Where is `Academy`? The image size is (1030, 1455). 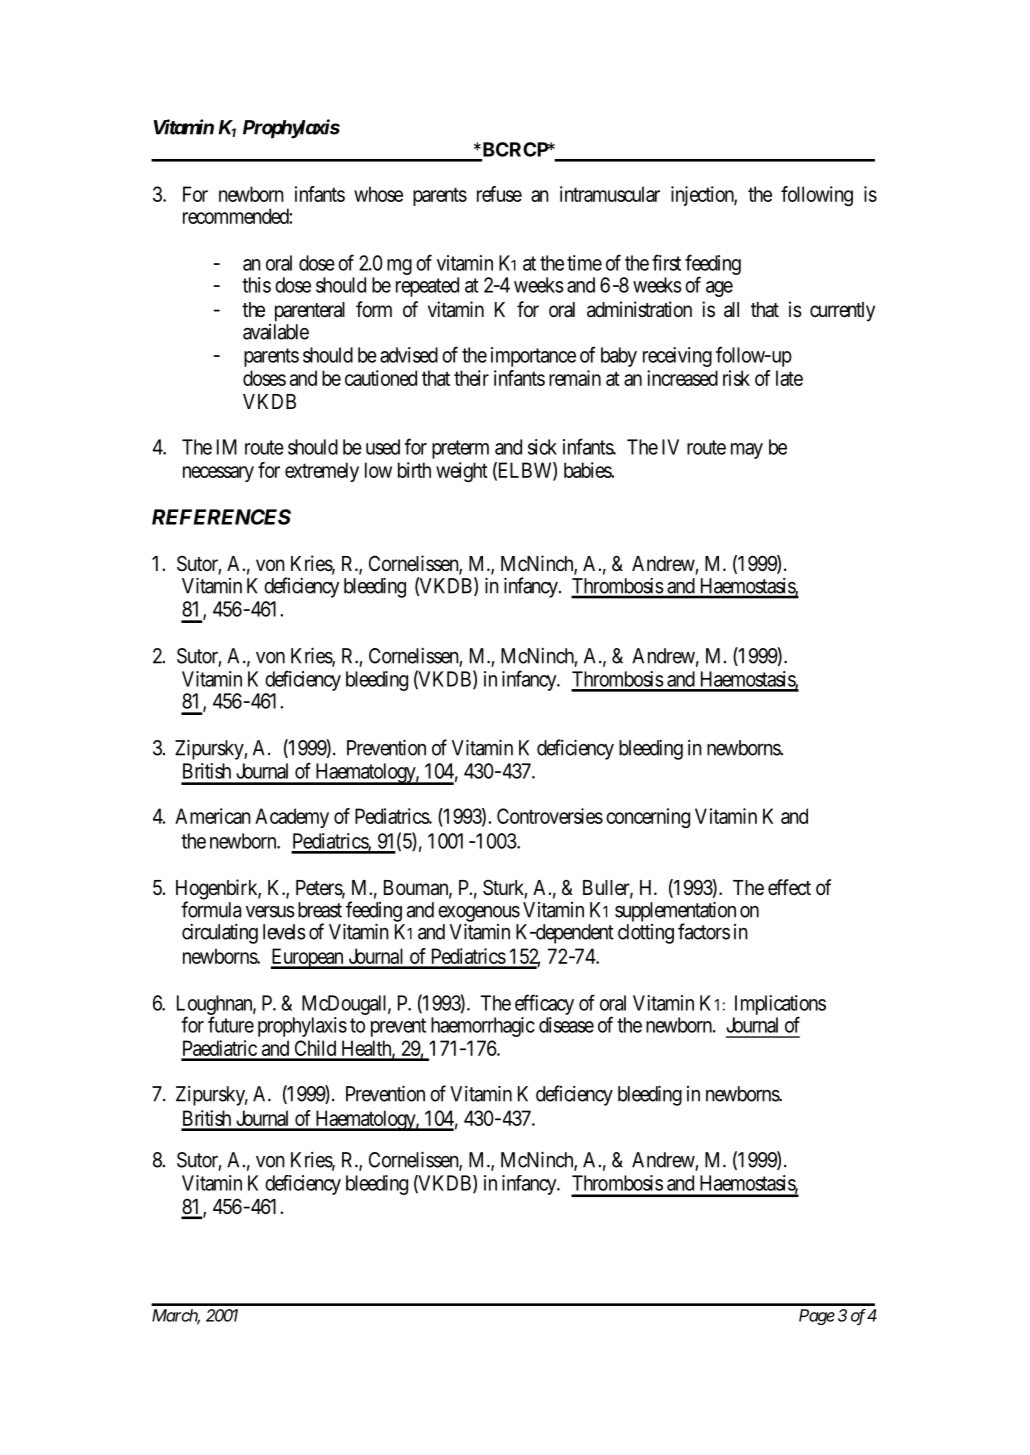
Academy is located at coordinates (292, 818).
